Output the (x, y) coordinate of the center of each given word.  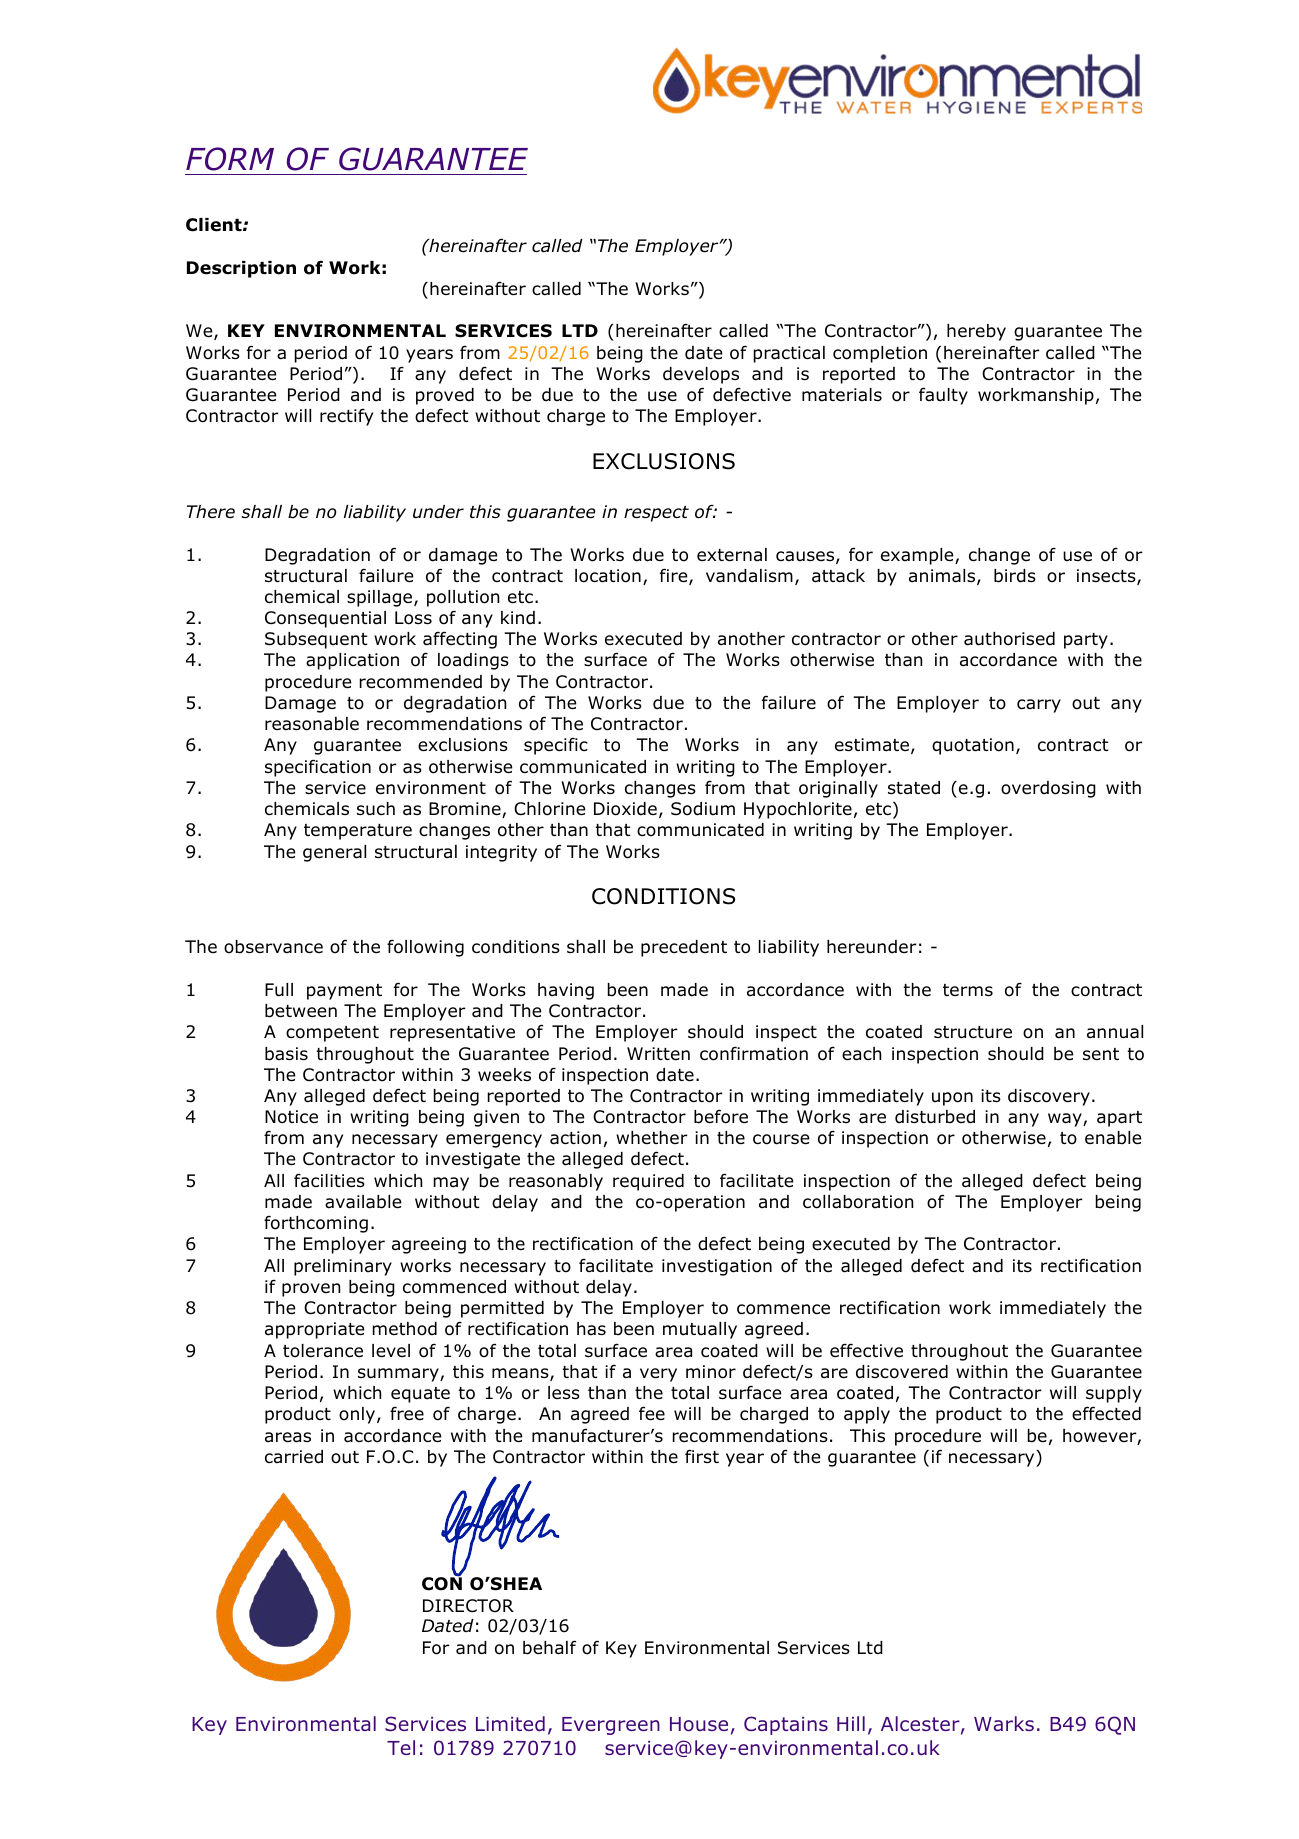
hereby (976, 332)
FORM (230, 159)
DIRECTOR (468, 1606)
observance (273, 947)
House (699, 1724)
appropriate (314, 1330)
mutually (700, 1330)
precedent (684, 948)
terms (968, 990)
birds (1015, 576)
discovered (902, 1372)
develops (701, 375)
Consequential (325, 619)
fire (675, 576)
